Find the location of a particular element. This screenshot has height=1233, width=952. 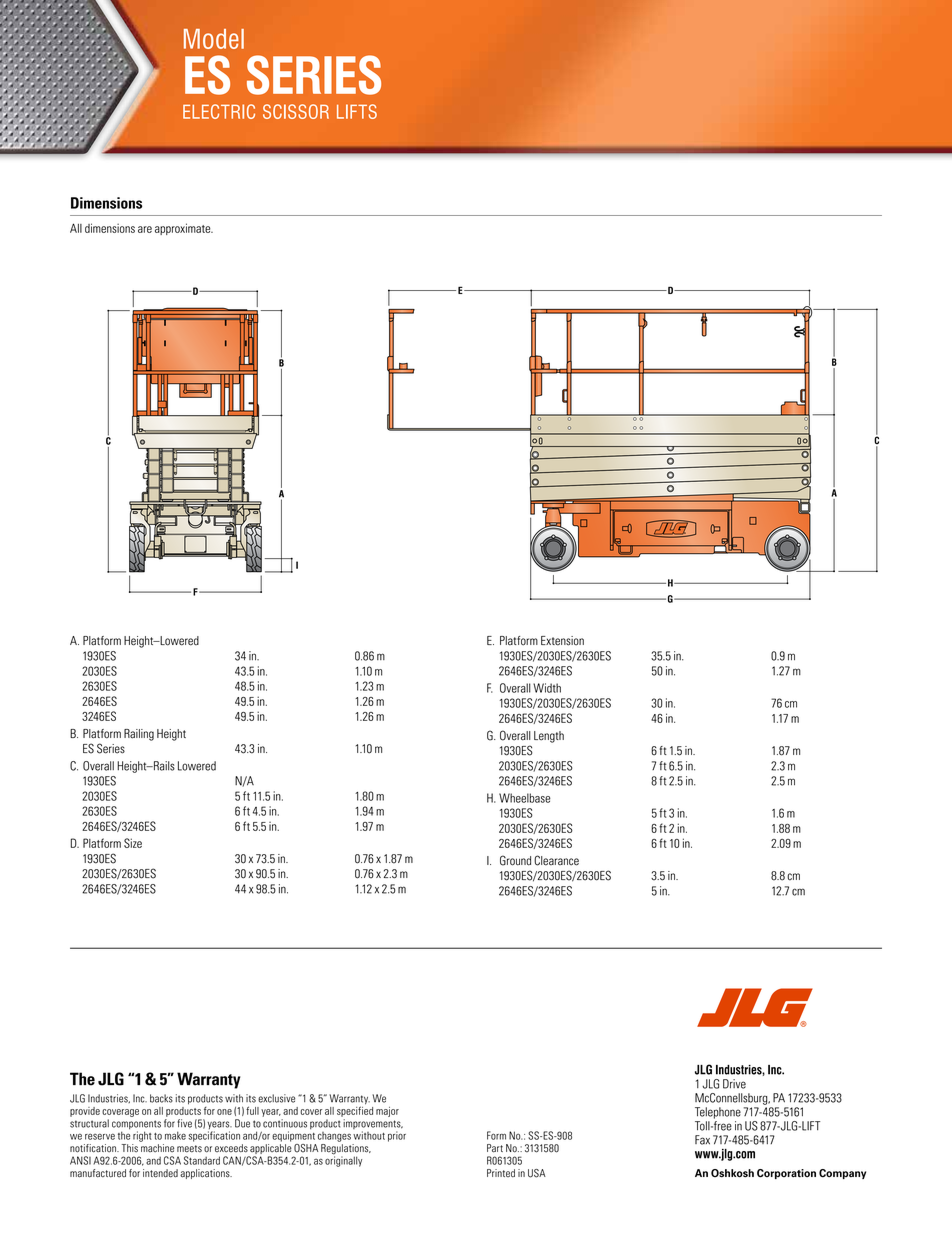

Extension is located at coordinates (562, 641).
